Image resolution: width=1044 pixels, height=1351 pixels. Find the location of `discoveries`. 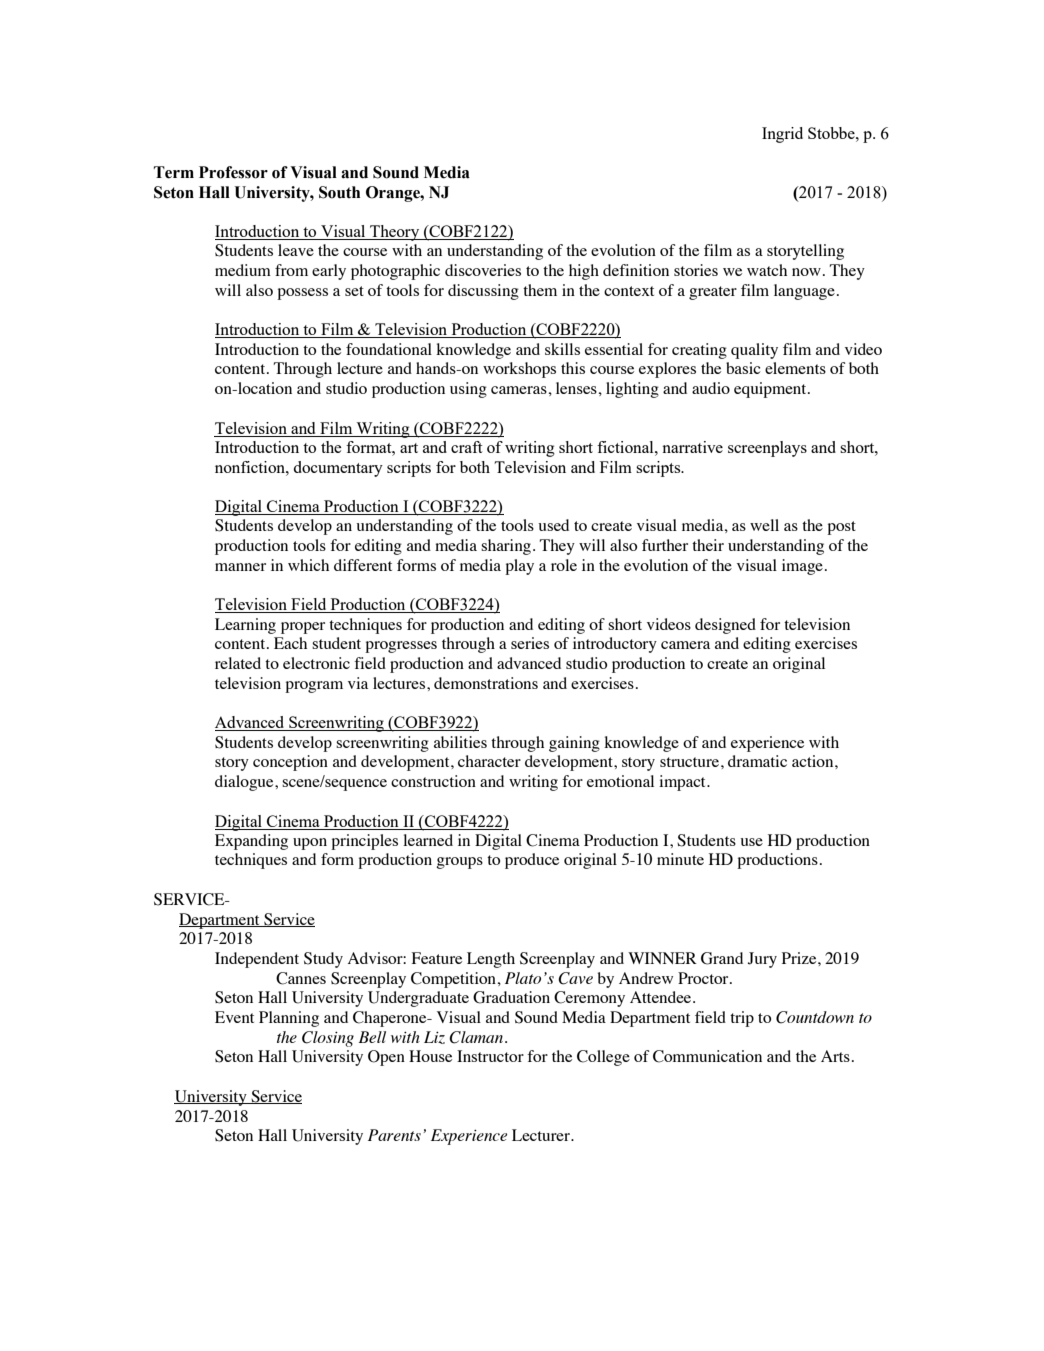

discoveries is located at coordinates (483, 270).
